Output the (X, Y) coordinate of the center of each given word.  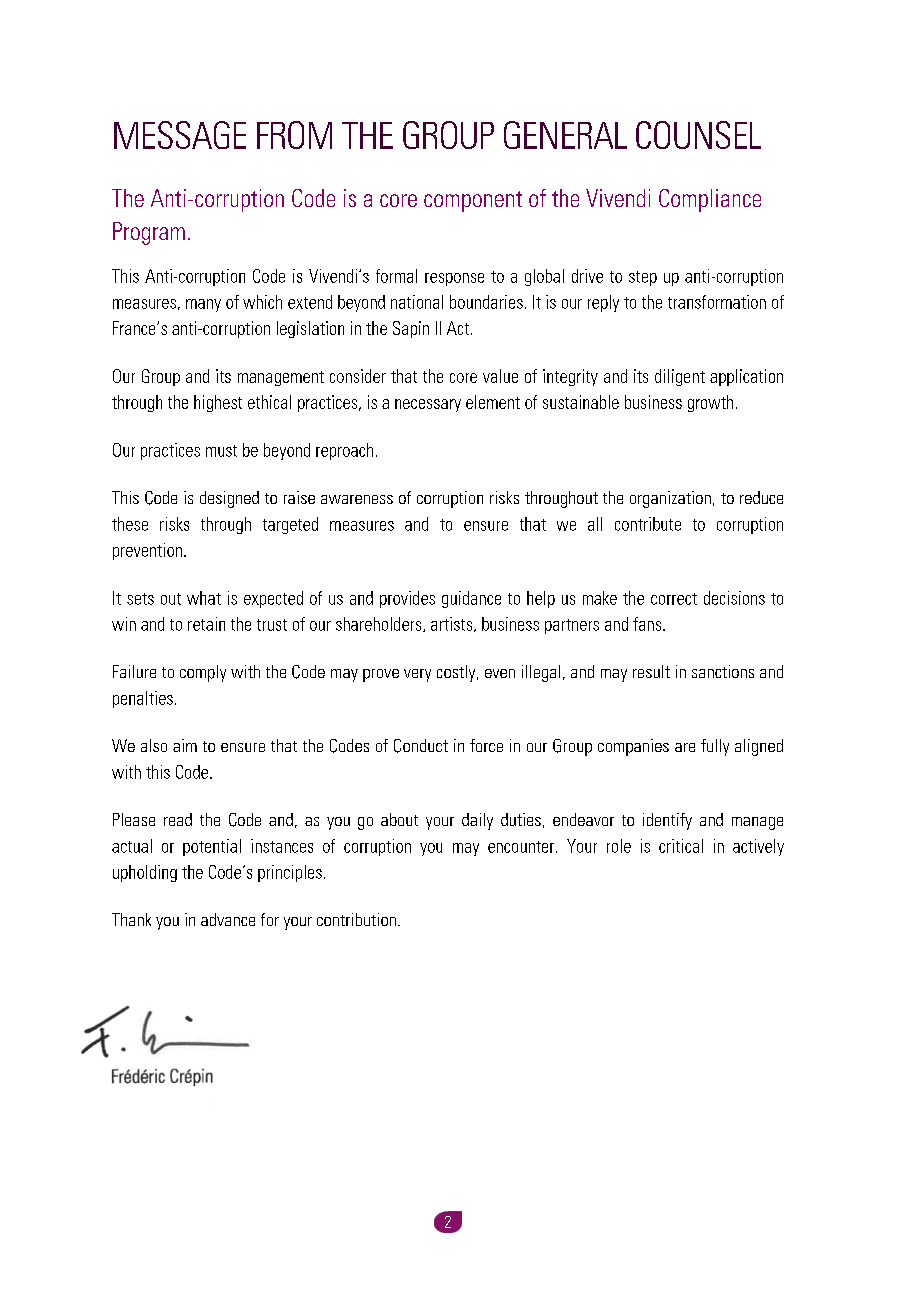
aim (185, 745)
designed (229, 499)
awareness (357, 499)
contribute (648, 524)
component (473, 201)
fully (715, 747)
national (417, 302)
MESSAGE (180, 135)
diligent (680, 377)
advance (228, 919)
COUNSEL (698, 135)
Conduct (421, 746)
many (203, 305)
